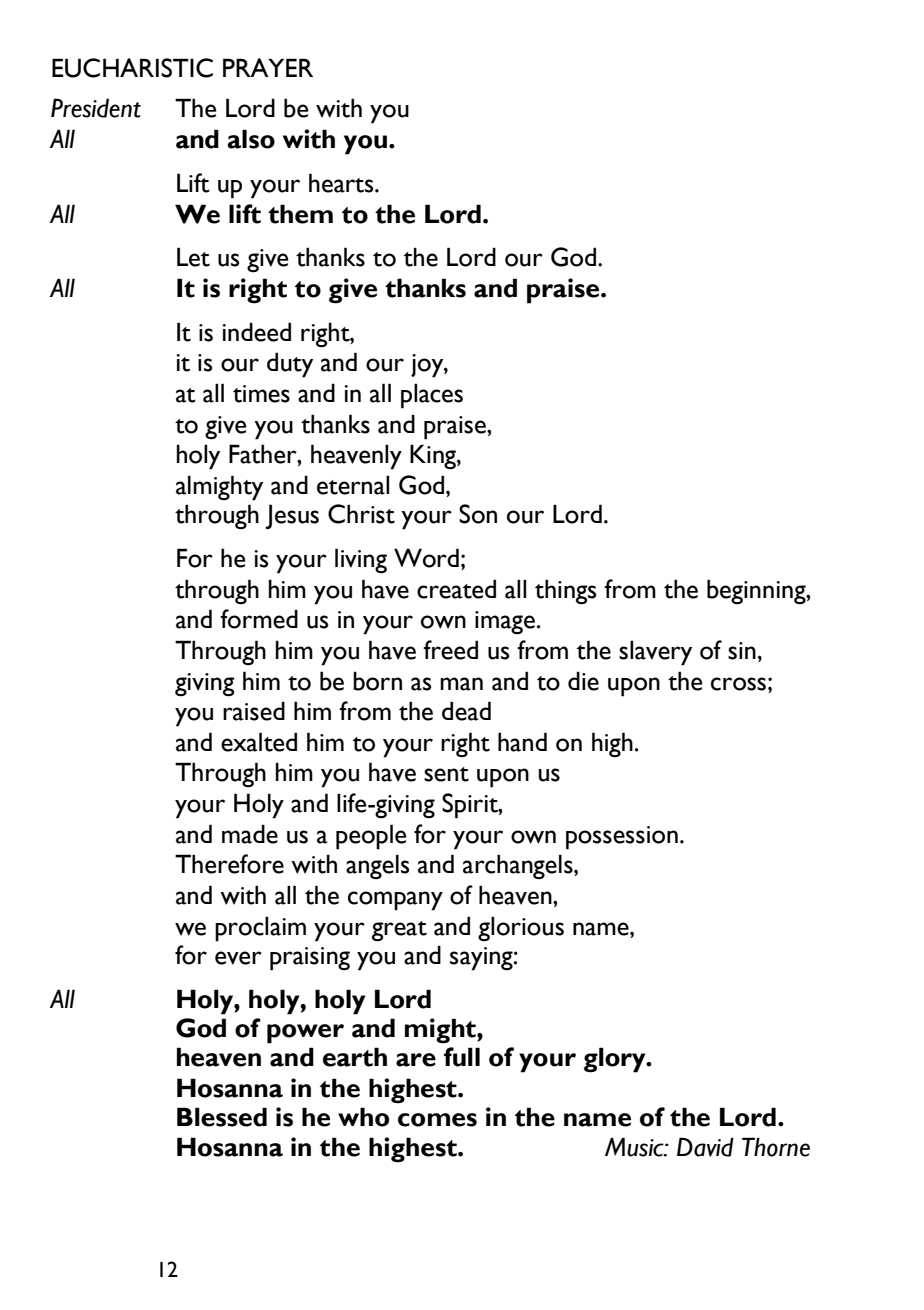 The width and height of the page is (924, 1310). I want to click on places, so click(432, 396).
